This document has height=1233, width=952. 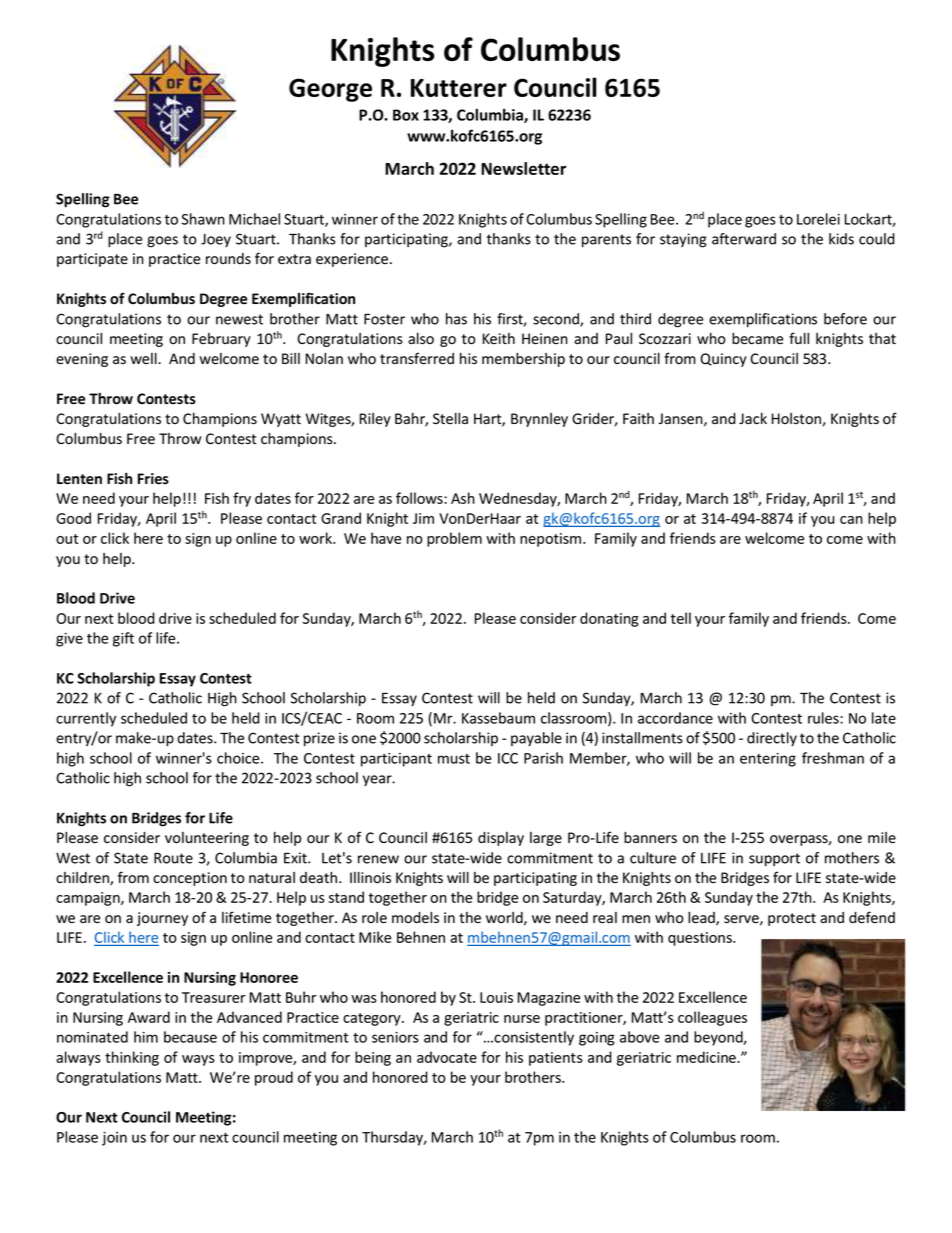 I want to click on Shawn, so click(x=203, y=219).
